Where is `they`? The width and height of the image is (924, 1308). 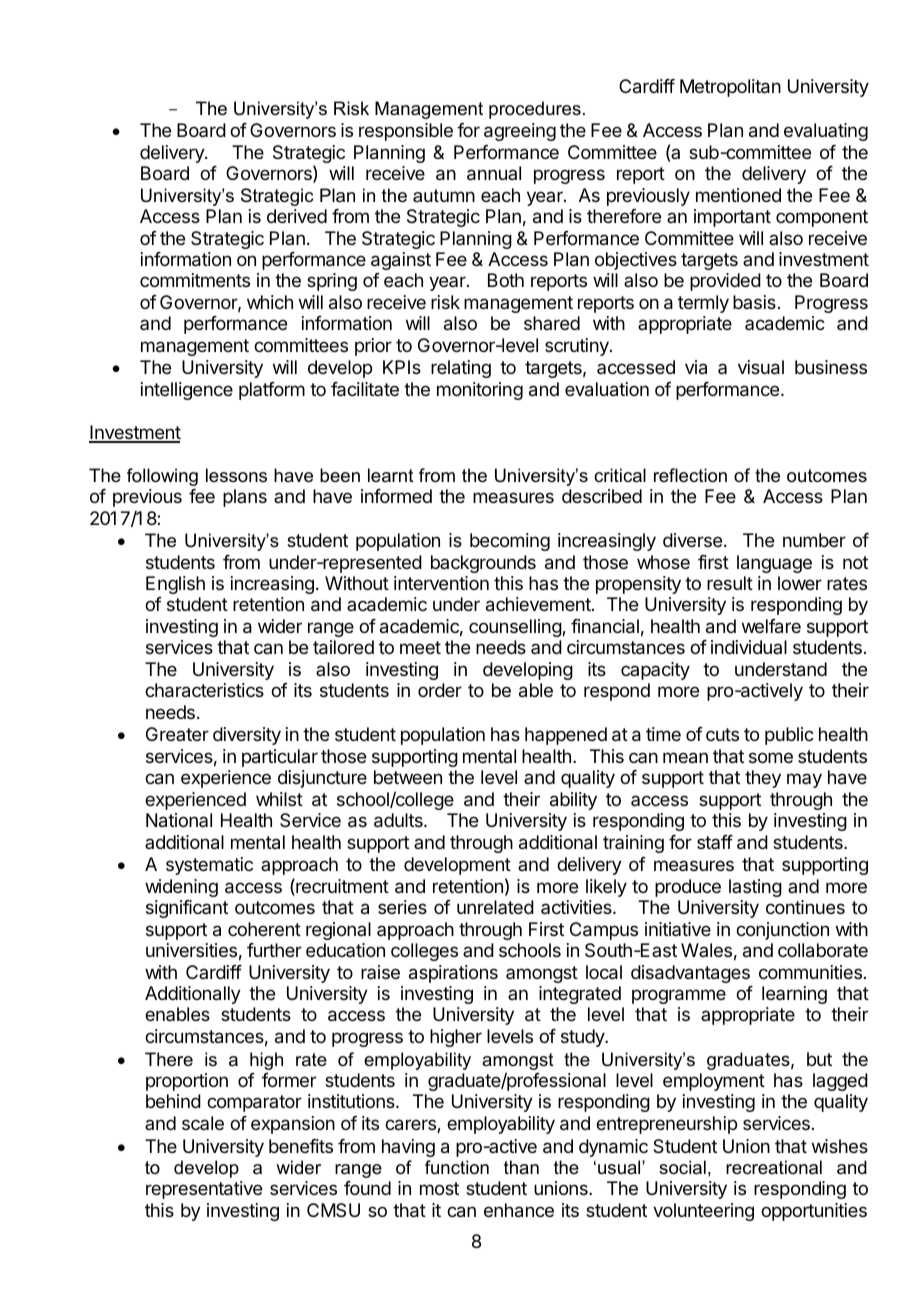
they is located at coordinates (763, 779).
